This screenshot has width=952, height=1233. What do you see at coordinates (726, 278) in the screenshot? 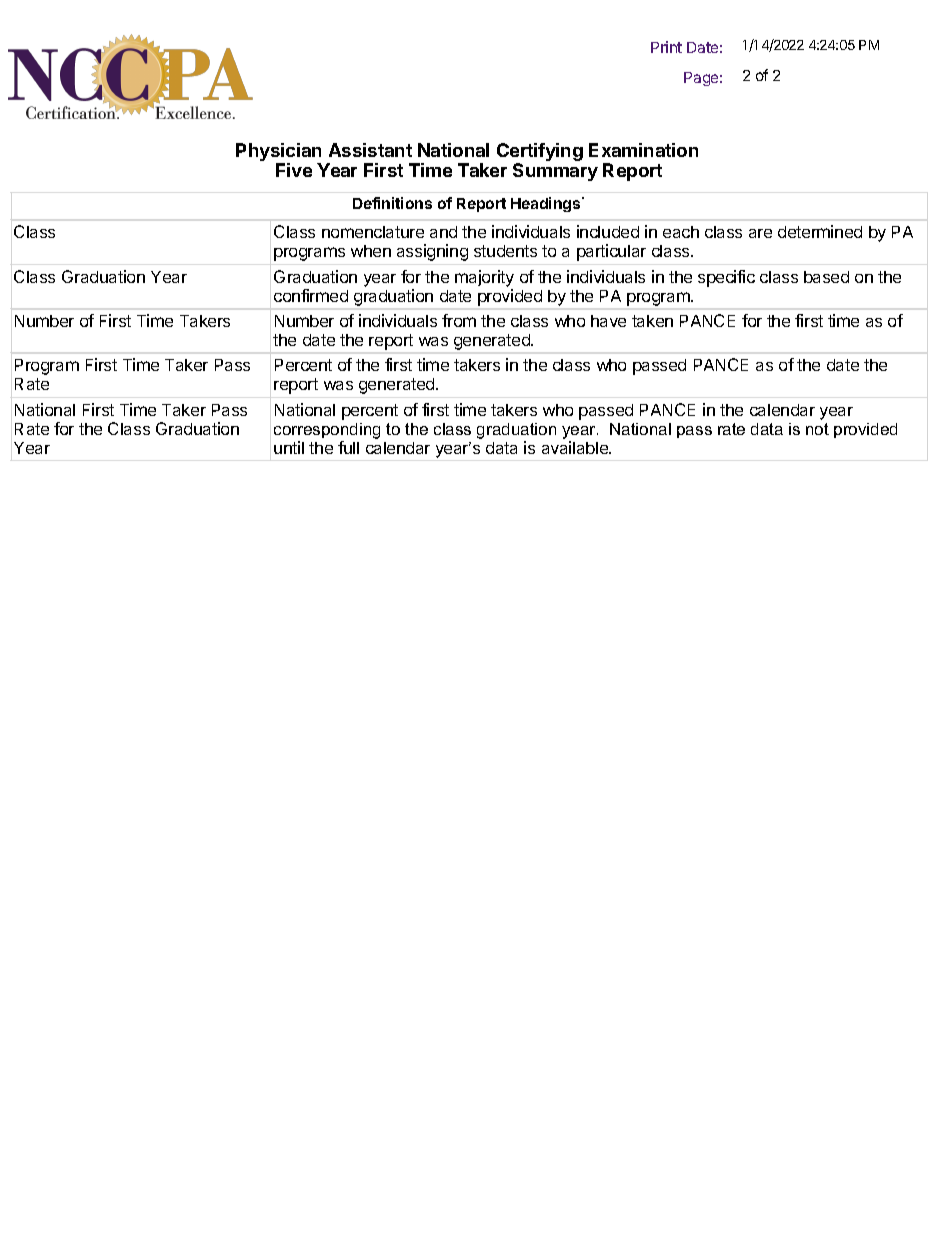
I see `specific` at bounding box center [726, 278].
